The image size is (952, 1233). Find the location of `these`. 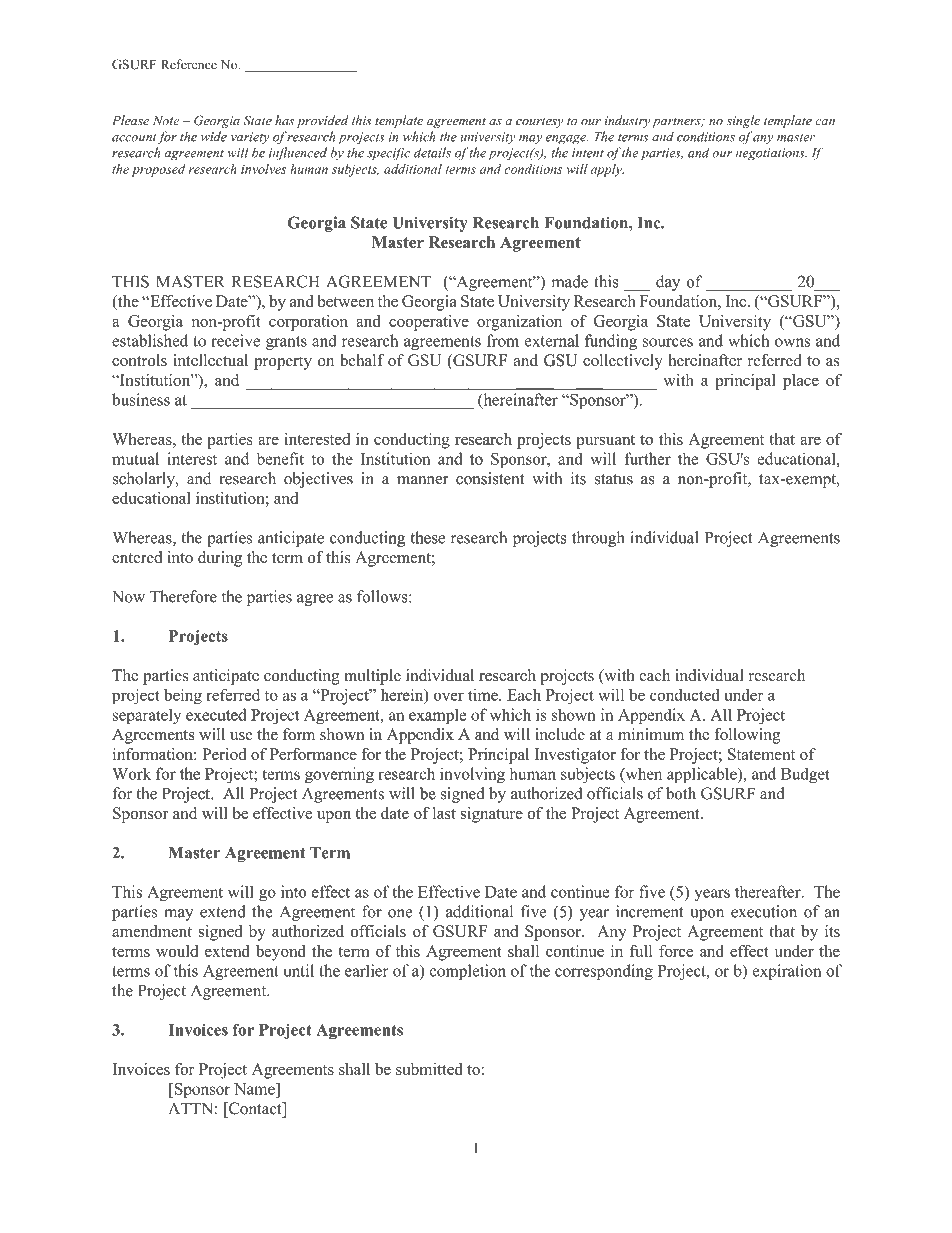

these is located at coordinates (428, 537).
